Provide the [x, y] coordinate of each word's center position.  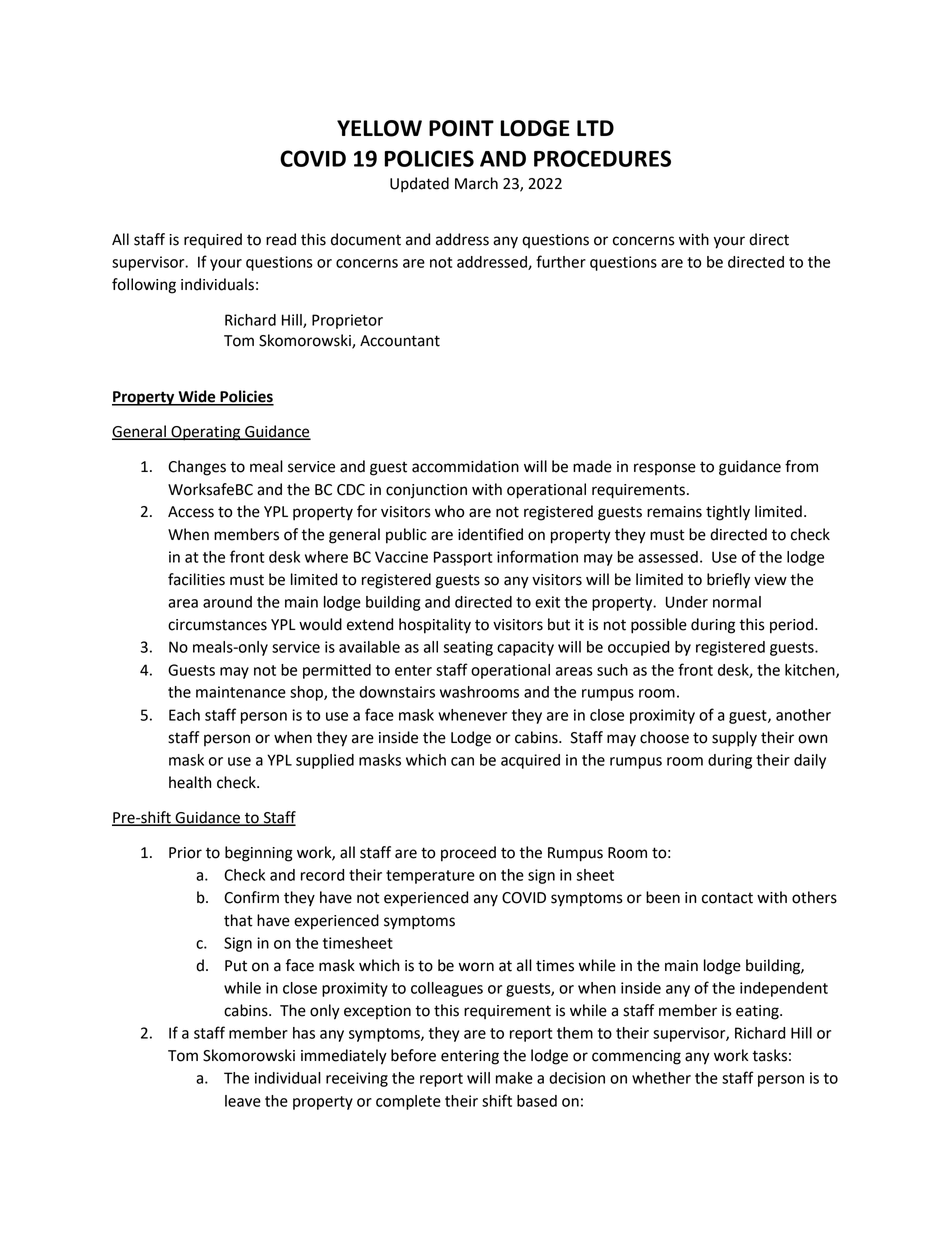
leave [243, 1101]
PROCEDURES [602, 158]
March [476, 183]
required [213, 241]
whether [661, 1078]
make [514, 1078]
